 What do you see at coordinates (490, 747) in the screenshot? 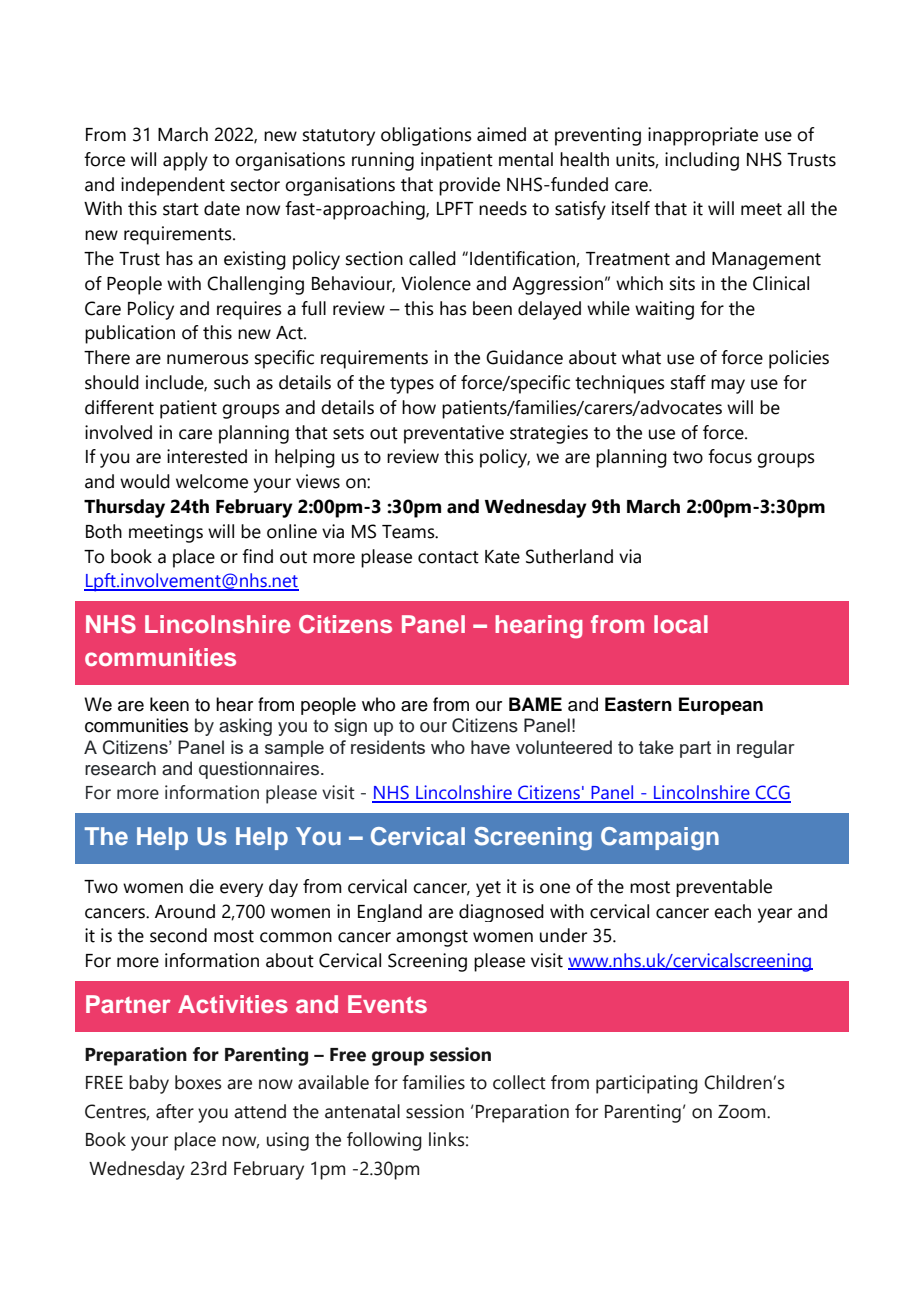
I see `have` at bounding box center [490, 747].
